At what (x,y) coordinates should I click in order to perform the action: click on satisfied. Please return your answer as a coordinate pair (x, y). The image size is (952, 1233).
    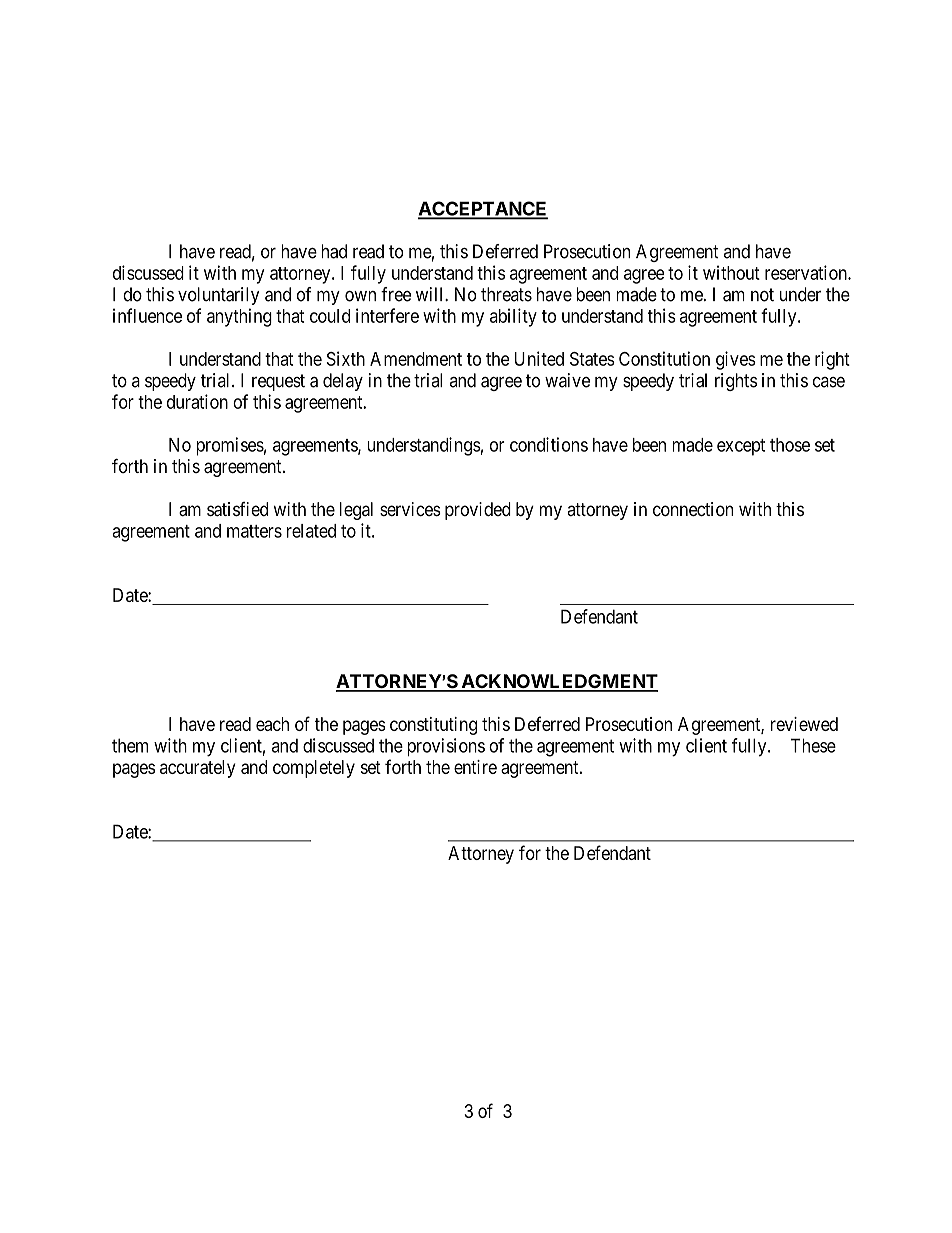
    Looking at the image, I should click on (237, 509).
